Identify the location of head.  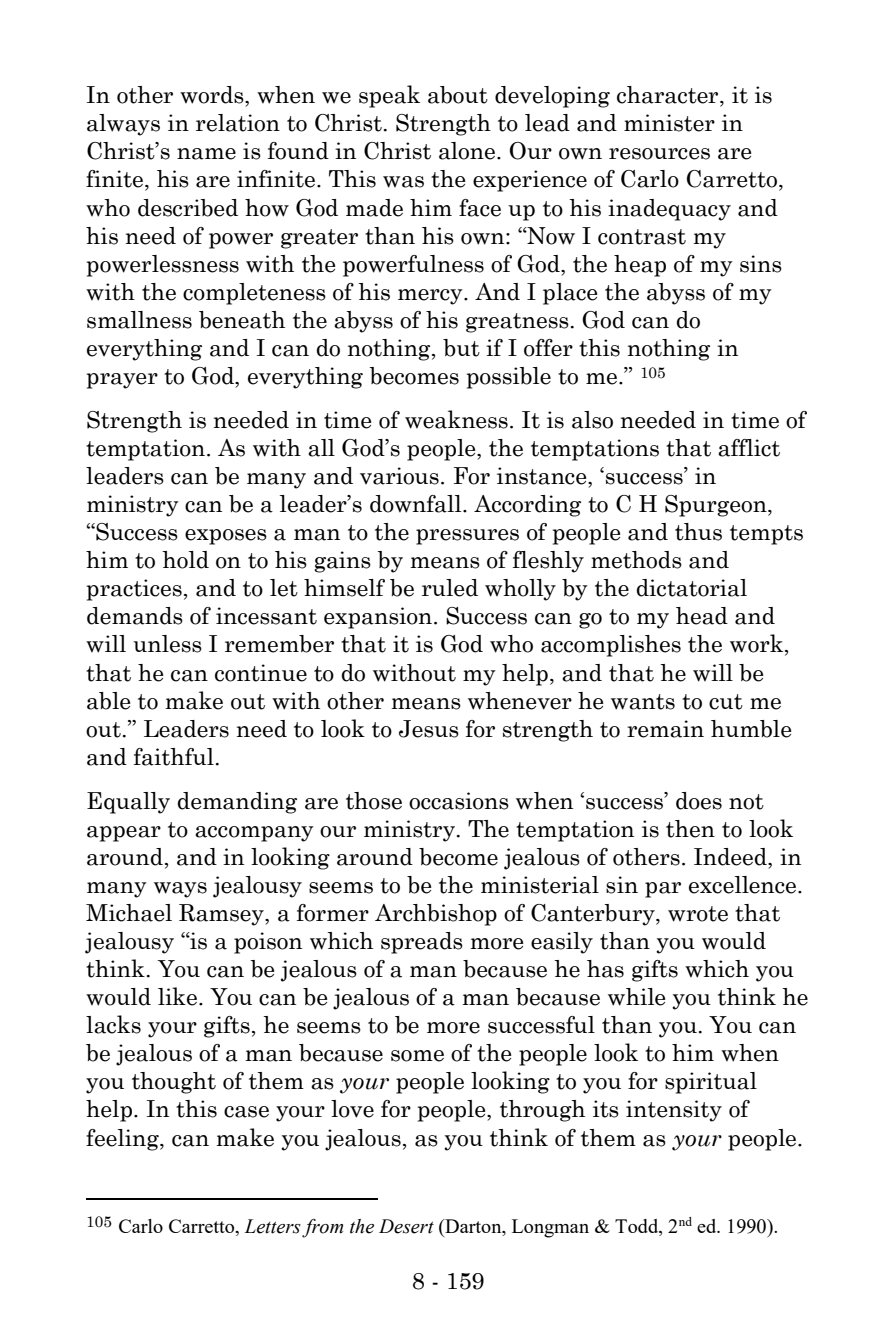
(702, 616).
